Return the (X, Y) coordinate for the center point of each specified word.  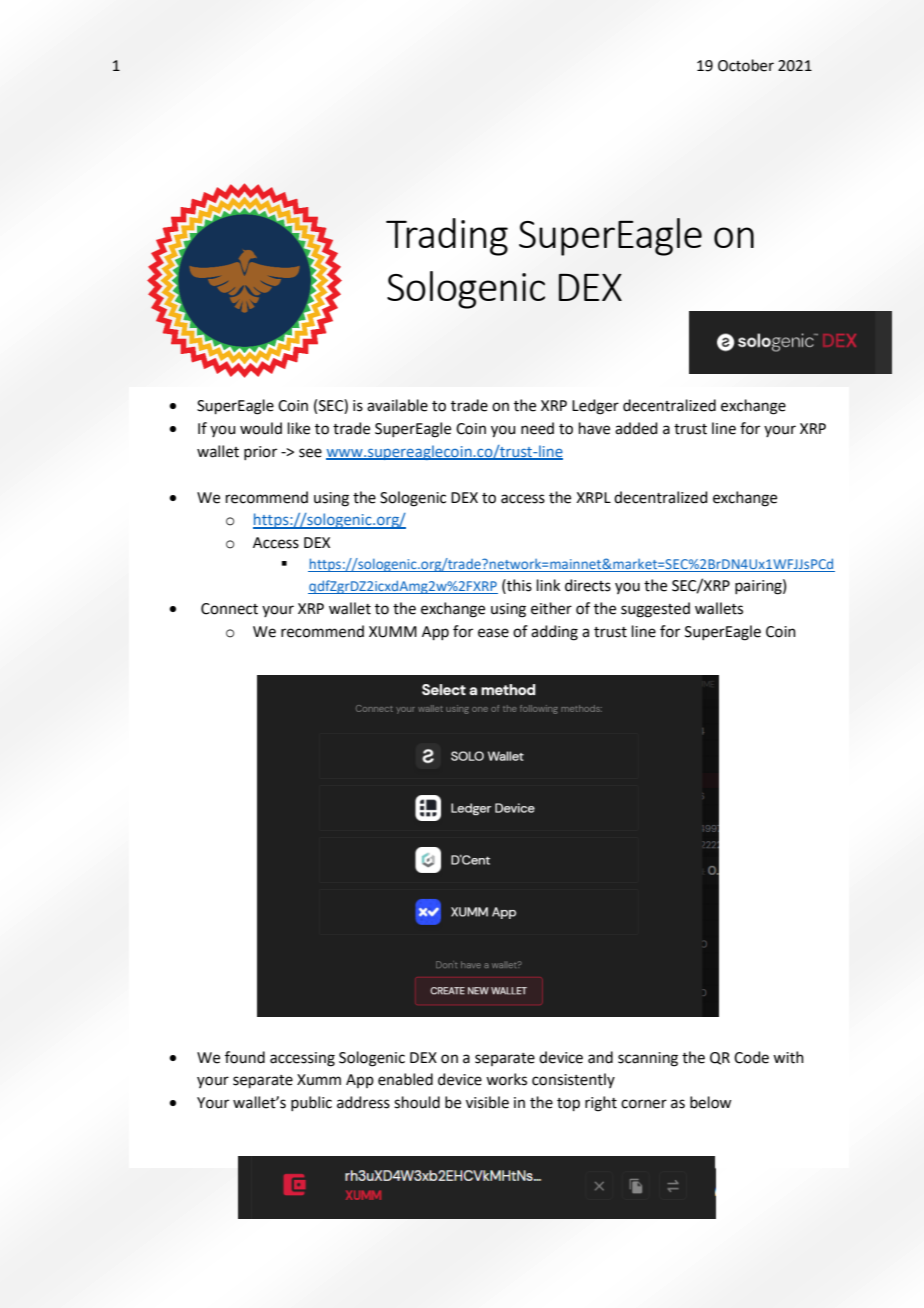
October (746, 65)
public (311, 1103)
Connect (229, 609)
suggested (655, 610)
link (548, 585)
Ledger (595, 407)
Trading (447, 237)
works (506, 1079)
